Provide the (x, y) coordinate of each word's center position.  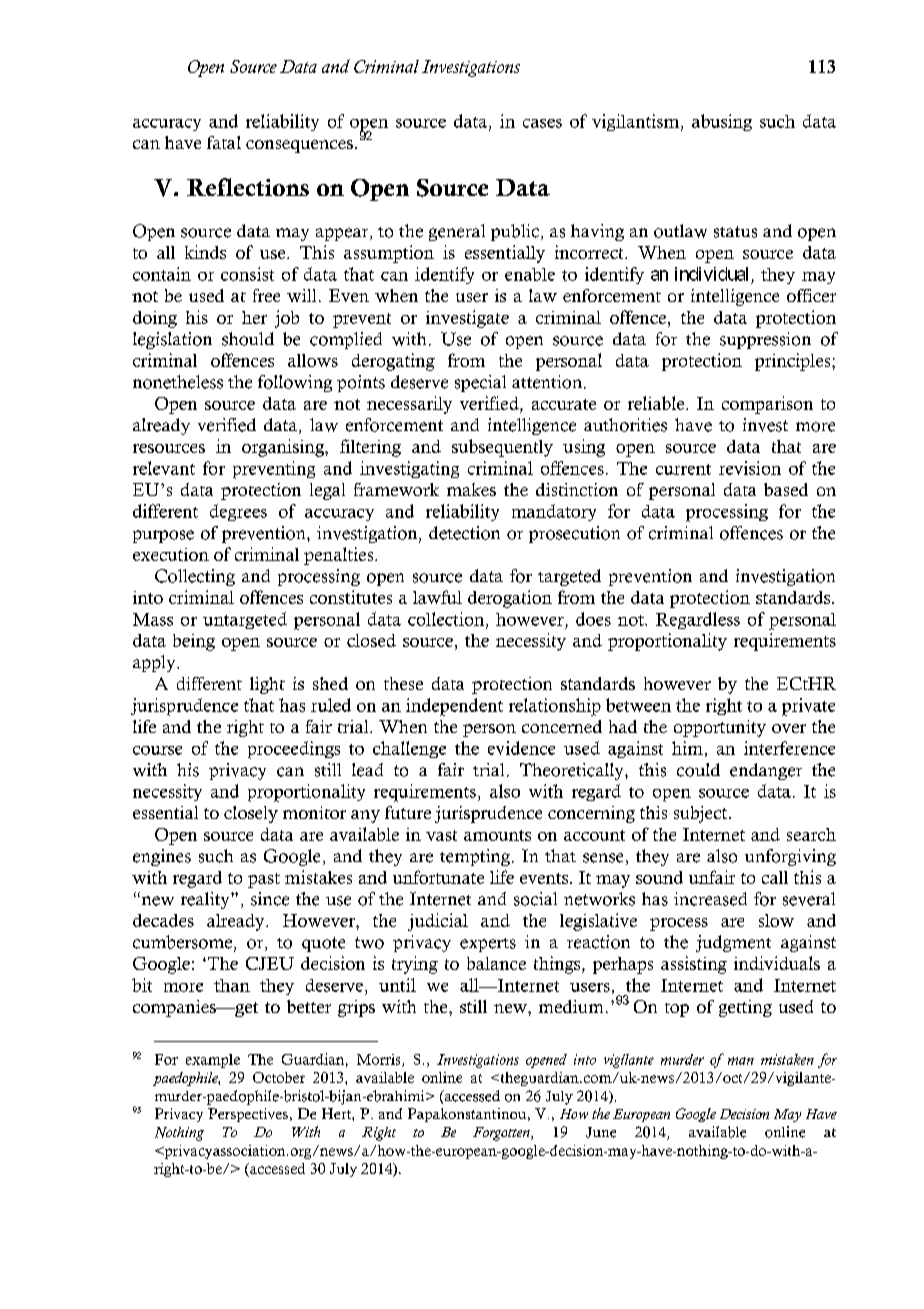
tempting (475, 857)
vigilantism (637, 122)
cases (542, 123)
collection (447, 620)
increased (710, 899)
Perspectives (248, 1115)
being (194, 642)
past (264, 880)
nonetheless (178, 382)
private (808, 707)
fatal (224, 142)
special (480, 383)
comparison (767, 405)
